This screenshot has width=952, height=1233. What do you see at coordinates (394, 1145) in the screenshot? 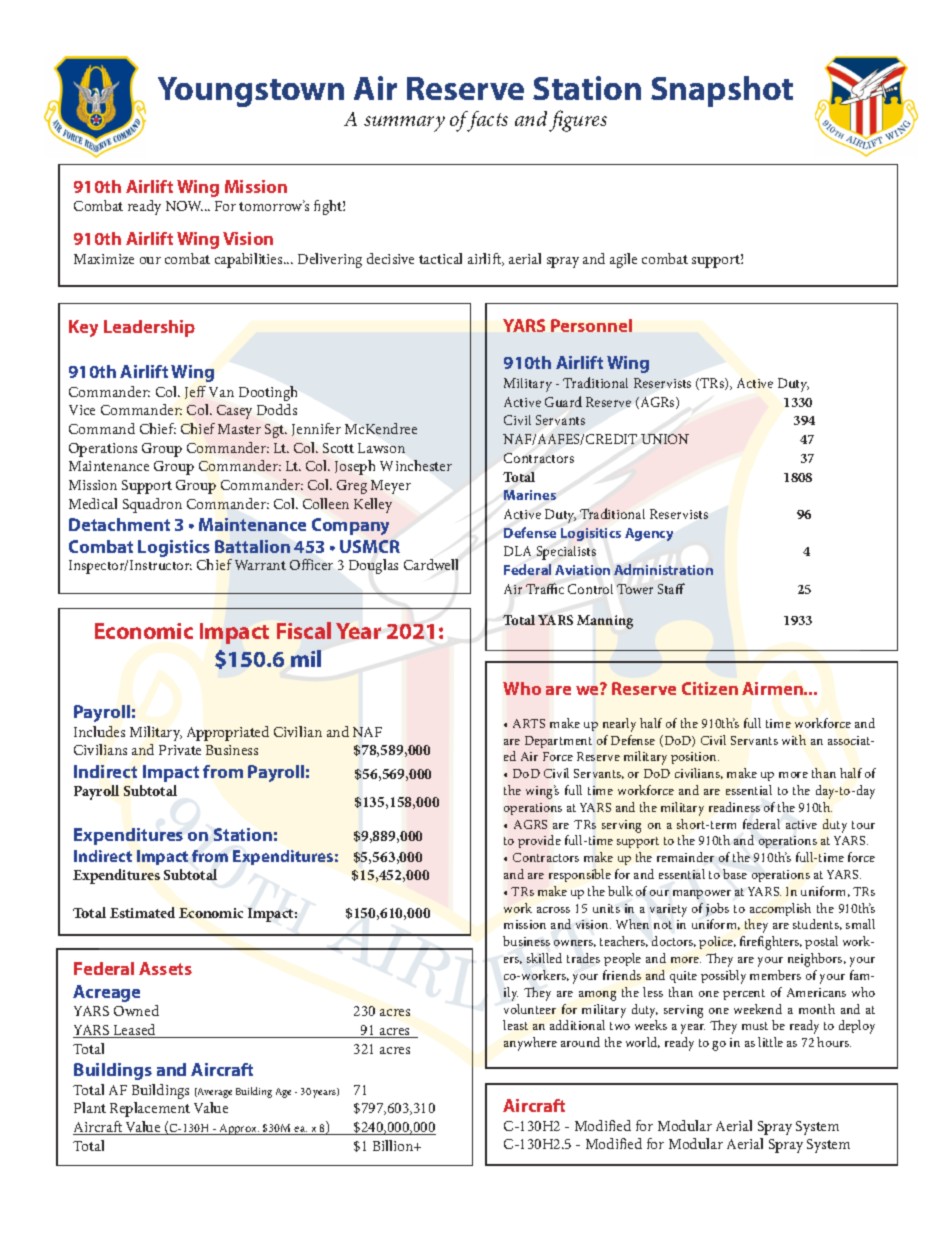
I see `Billion` at bounding box center [394, 1145].
